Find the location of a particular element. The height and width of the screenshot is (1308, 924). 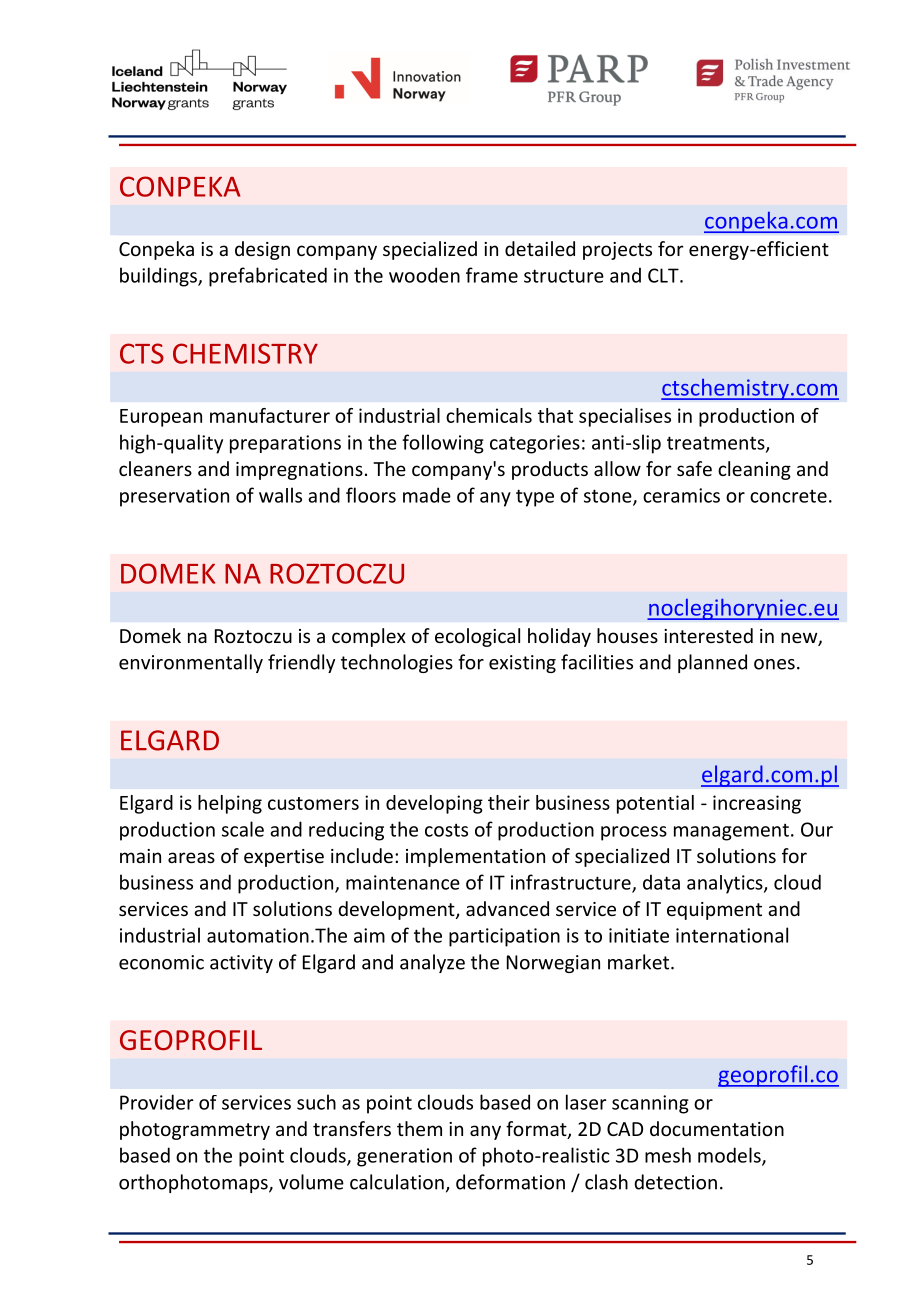

them is located at coordinates (419, 1128).
